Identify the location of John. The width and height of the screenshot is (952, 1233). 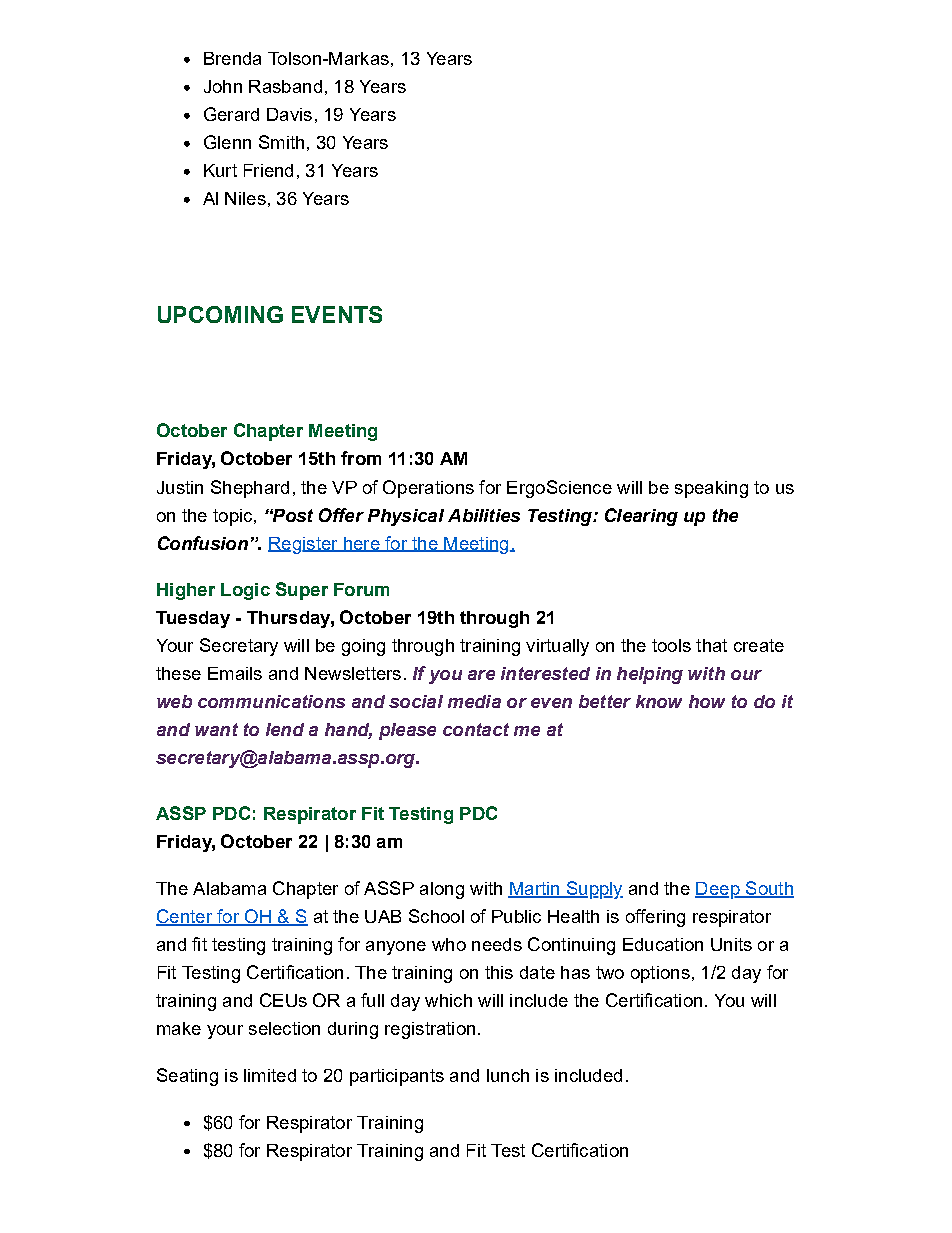
(223, 86).
